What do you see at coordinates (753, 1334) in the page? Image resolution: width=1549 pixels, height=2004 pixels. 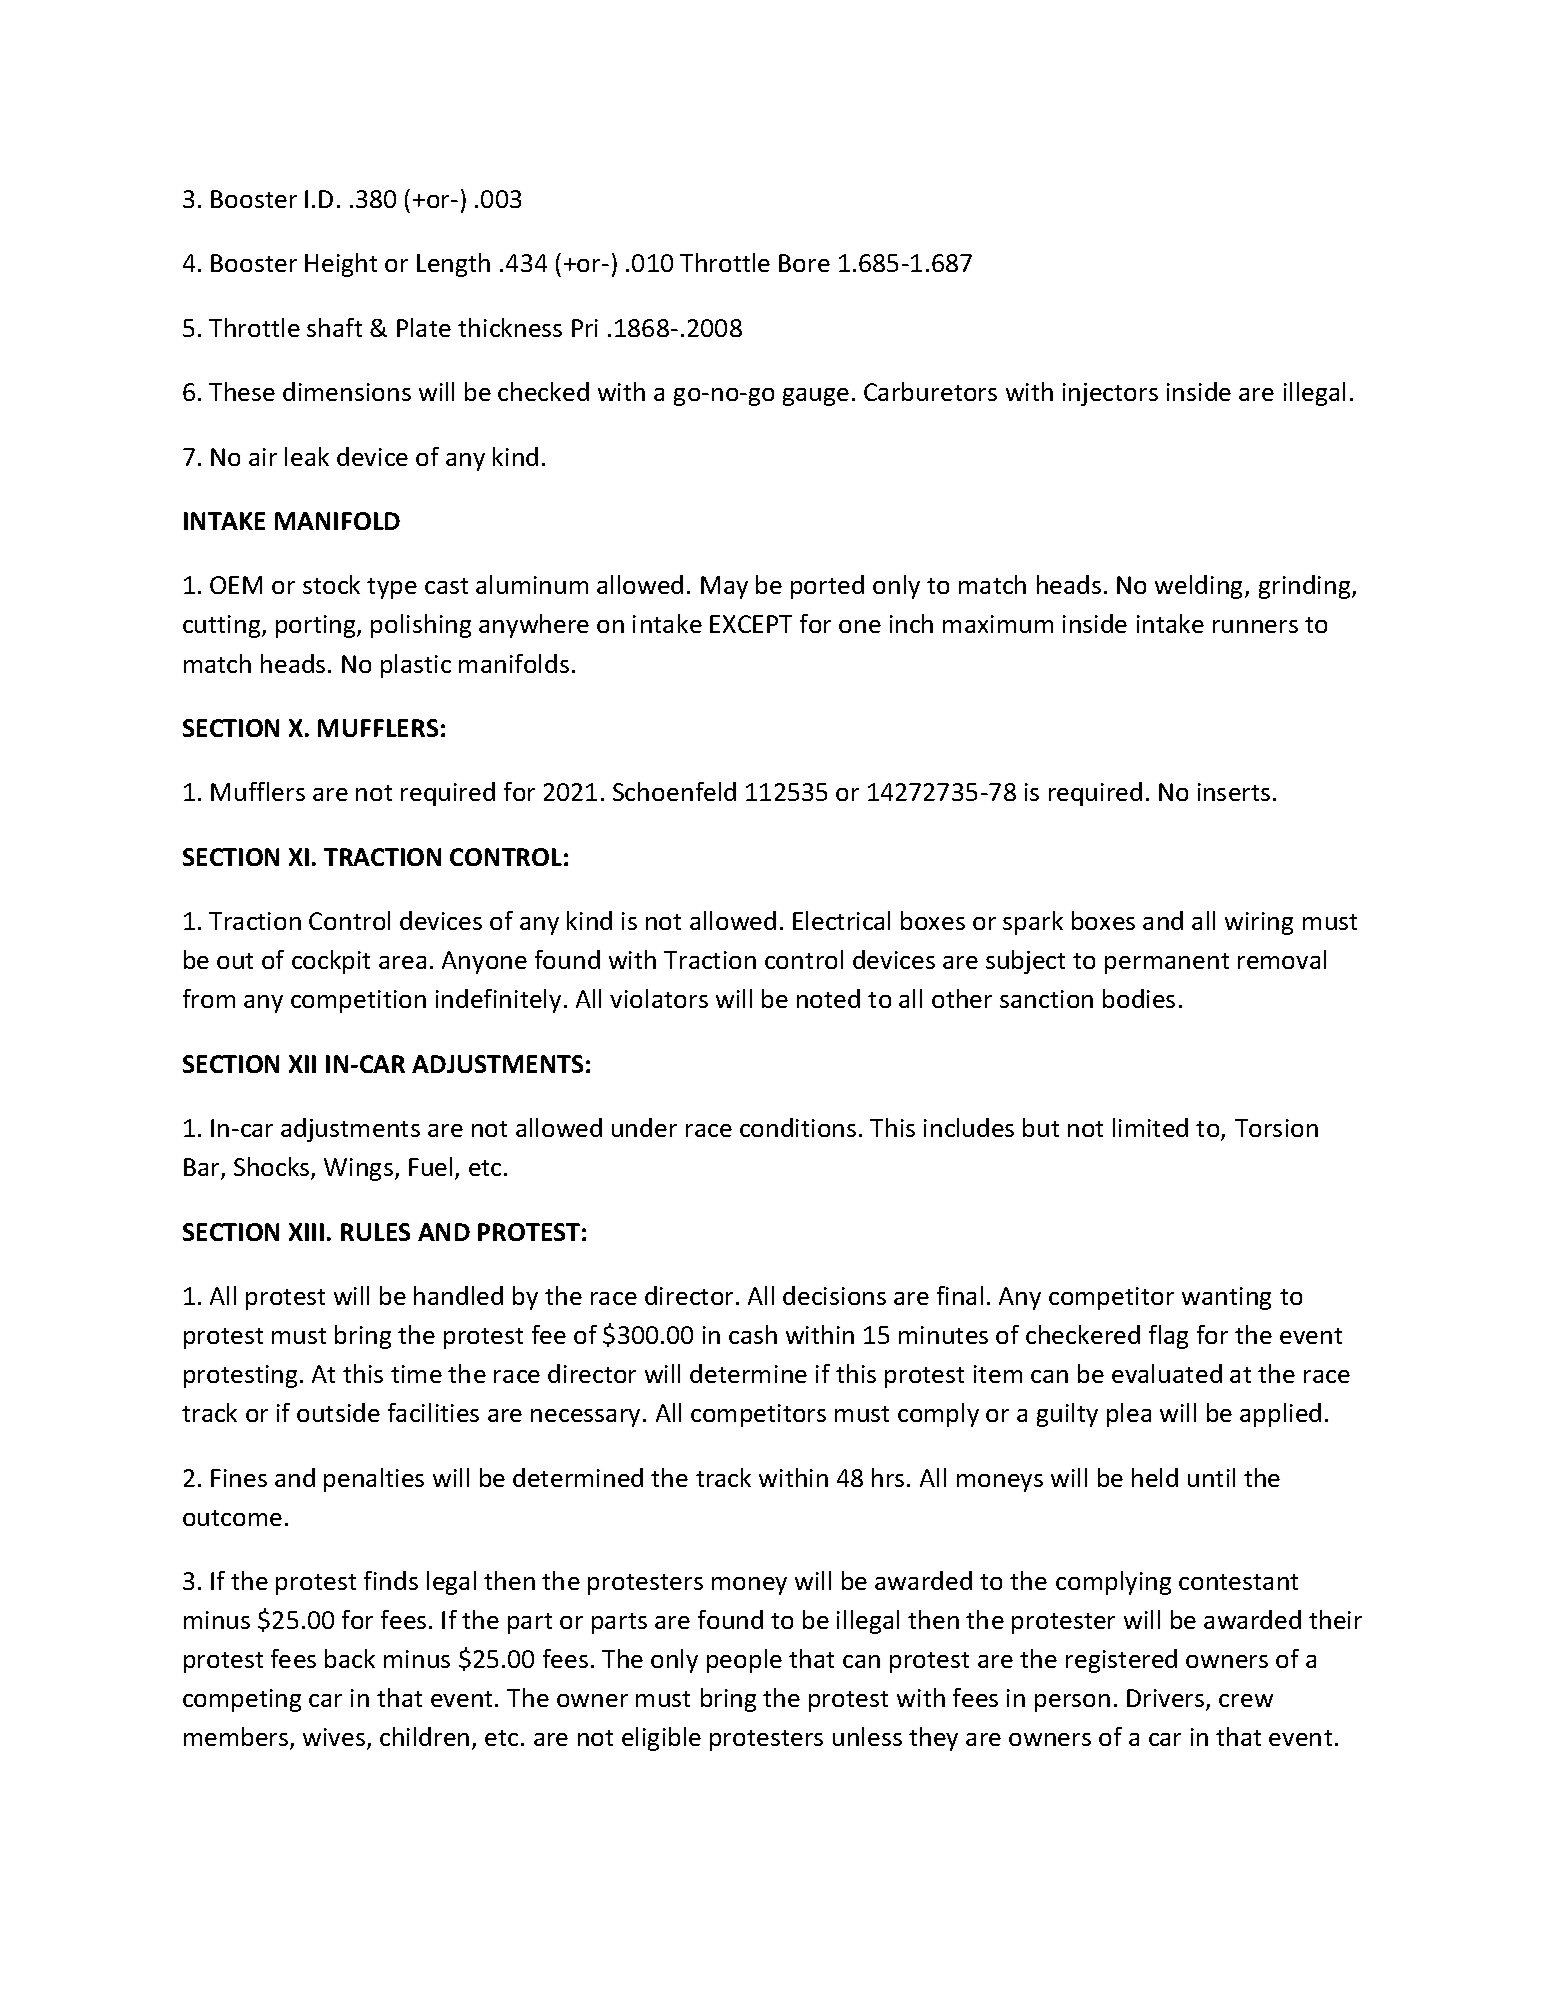 I see `cash` at bounding box center [753, 1334].
